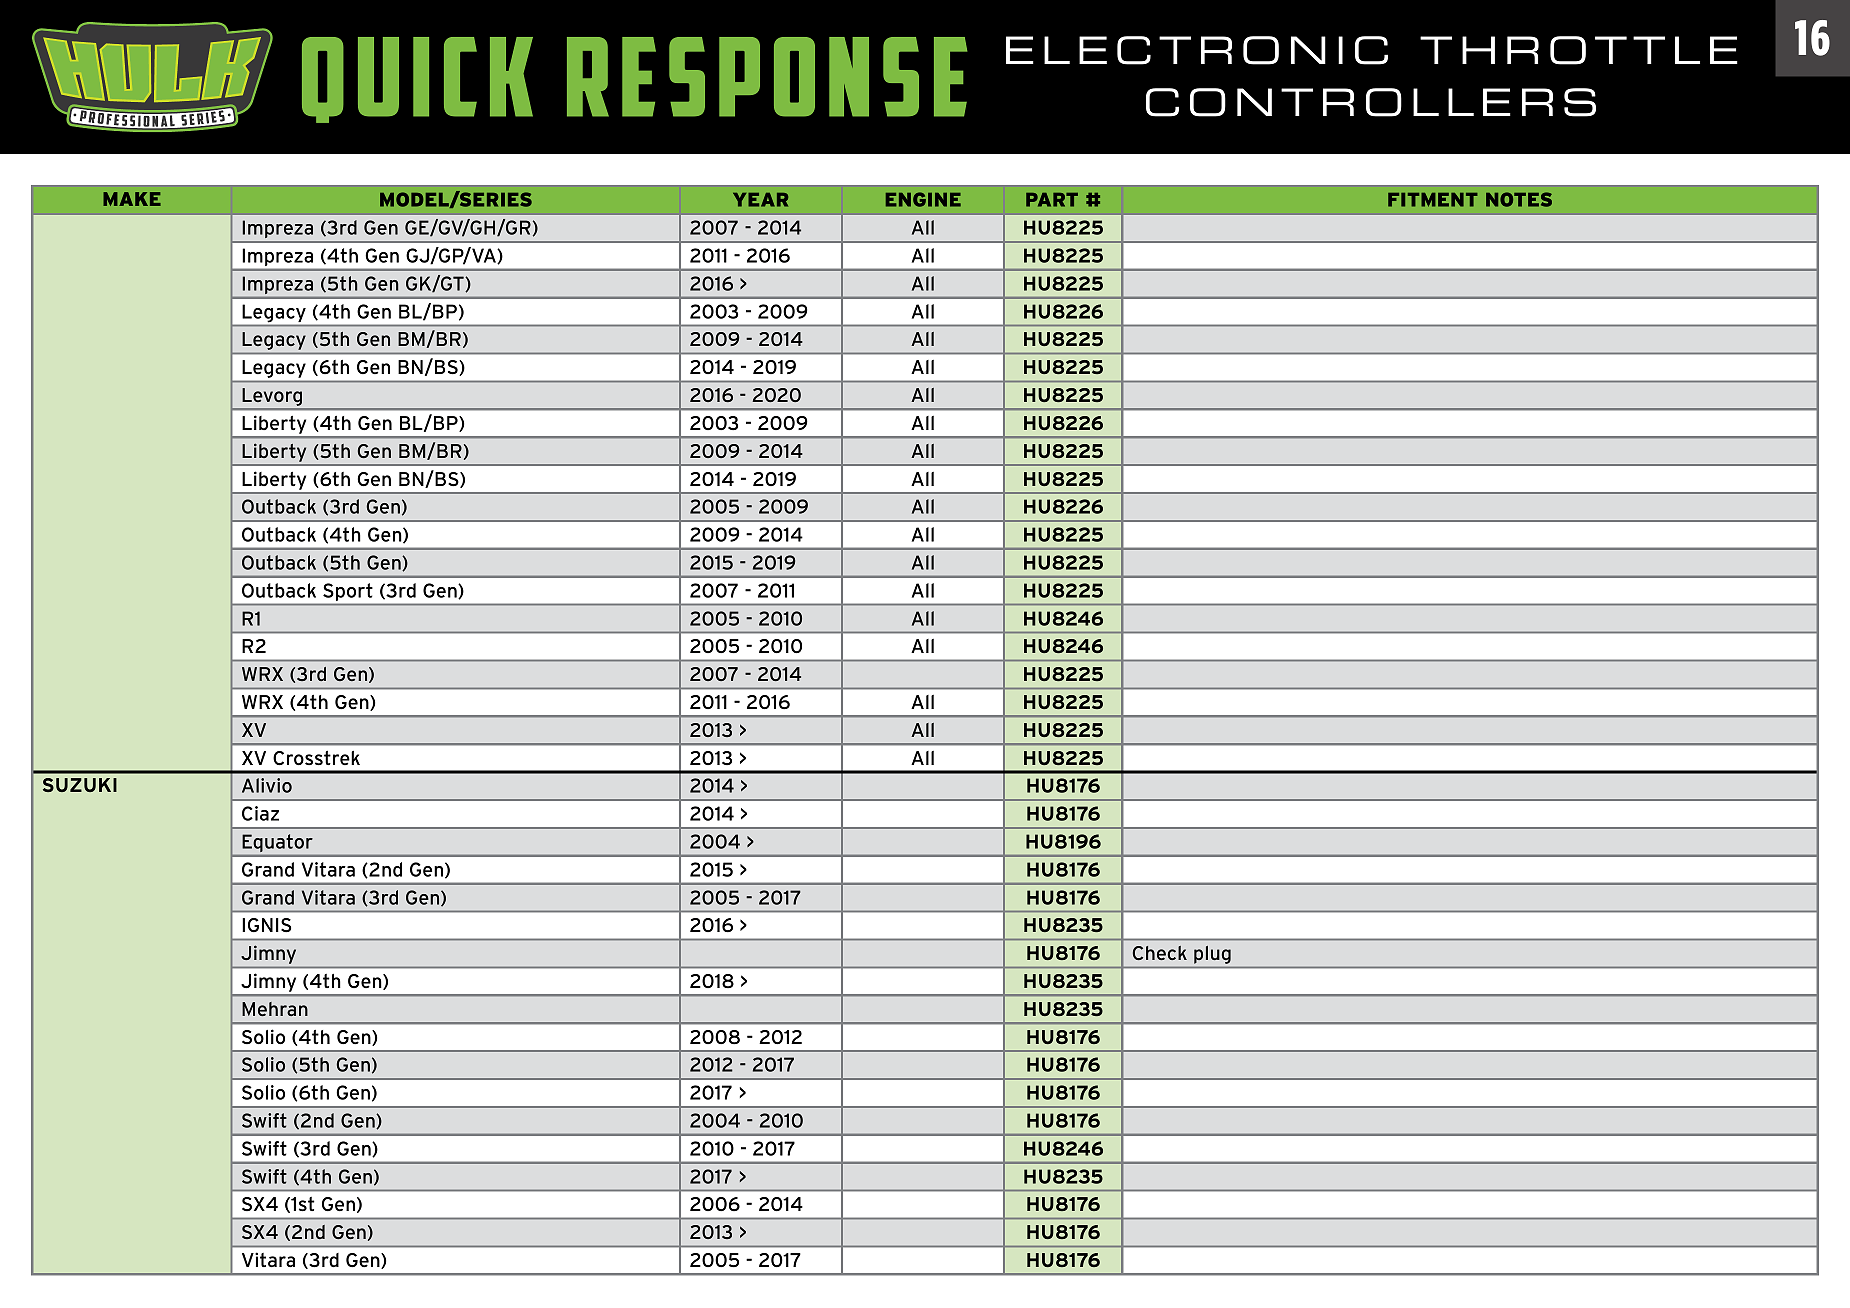 This screenshot has width=1850, height=1308. Describe the element at coordinates (275, 1009) in the screenshot. I see `Mehran` at that location.
